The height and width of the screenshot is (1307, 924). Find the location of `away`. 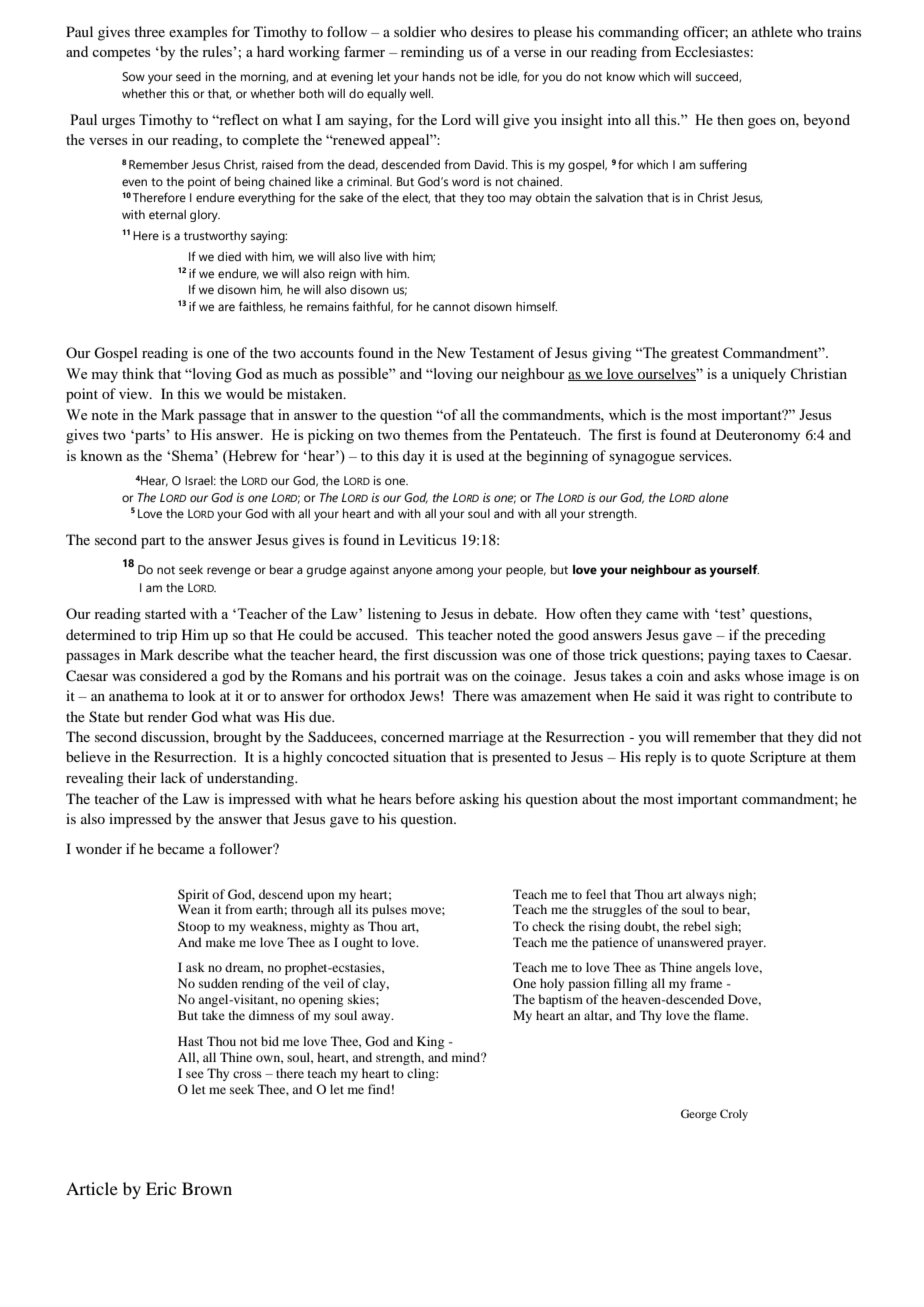

away is located at coordinates (377, 1018).
